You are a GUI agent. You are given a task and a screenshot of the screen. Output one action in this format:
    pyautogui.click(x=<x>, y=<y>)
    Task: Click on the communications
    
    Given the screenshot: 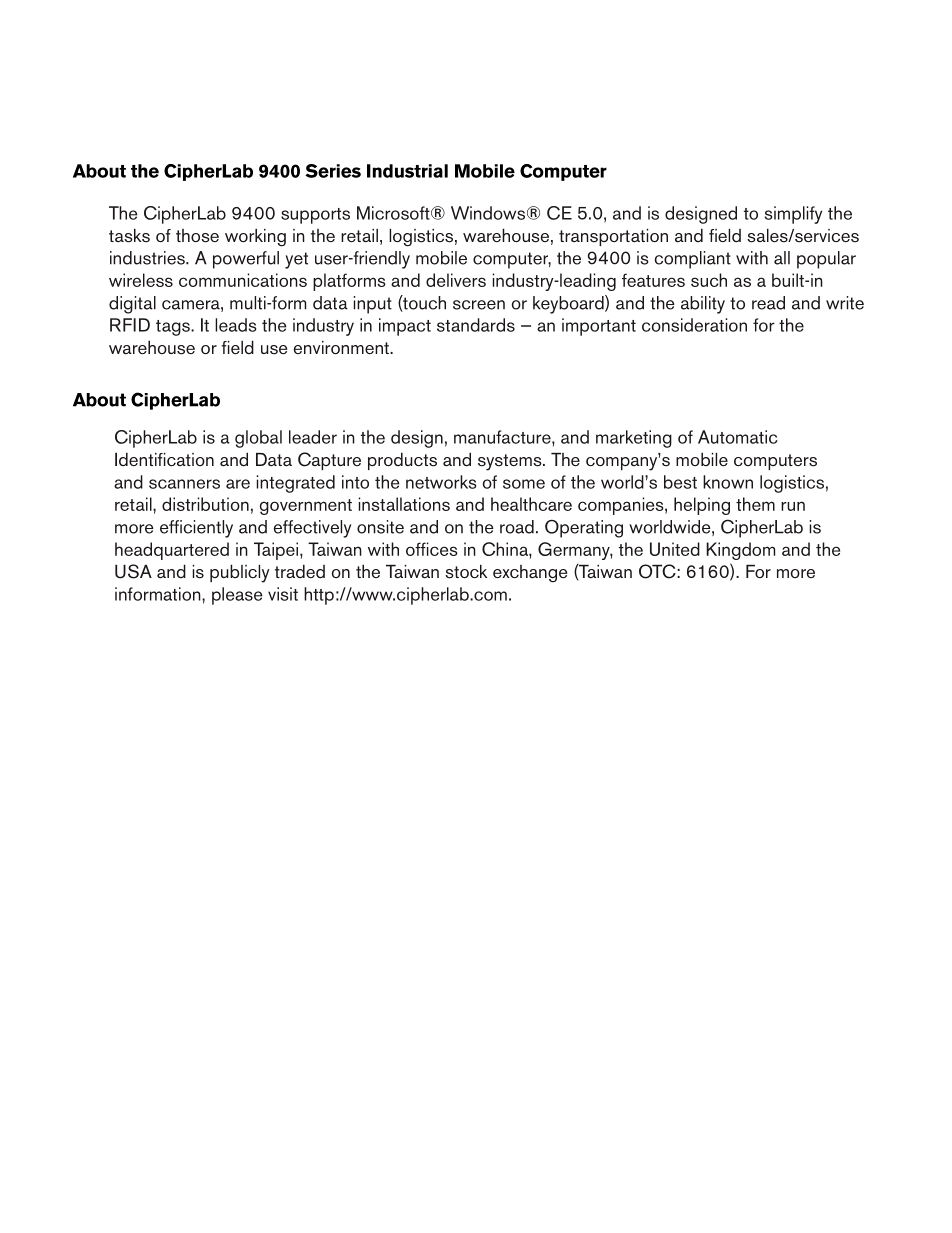 What is the action you would take?
    pyautogui.click(x=243, y=280)
